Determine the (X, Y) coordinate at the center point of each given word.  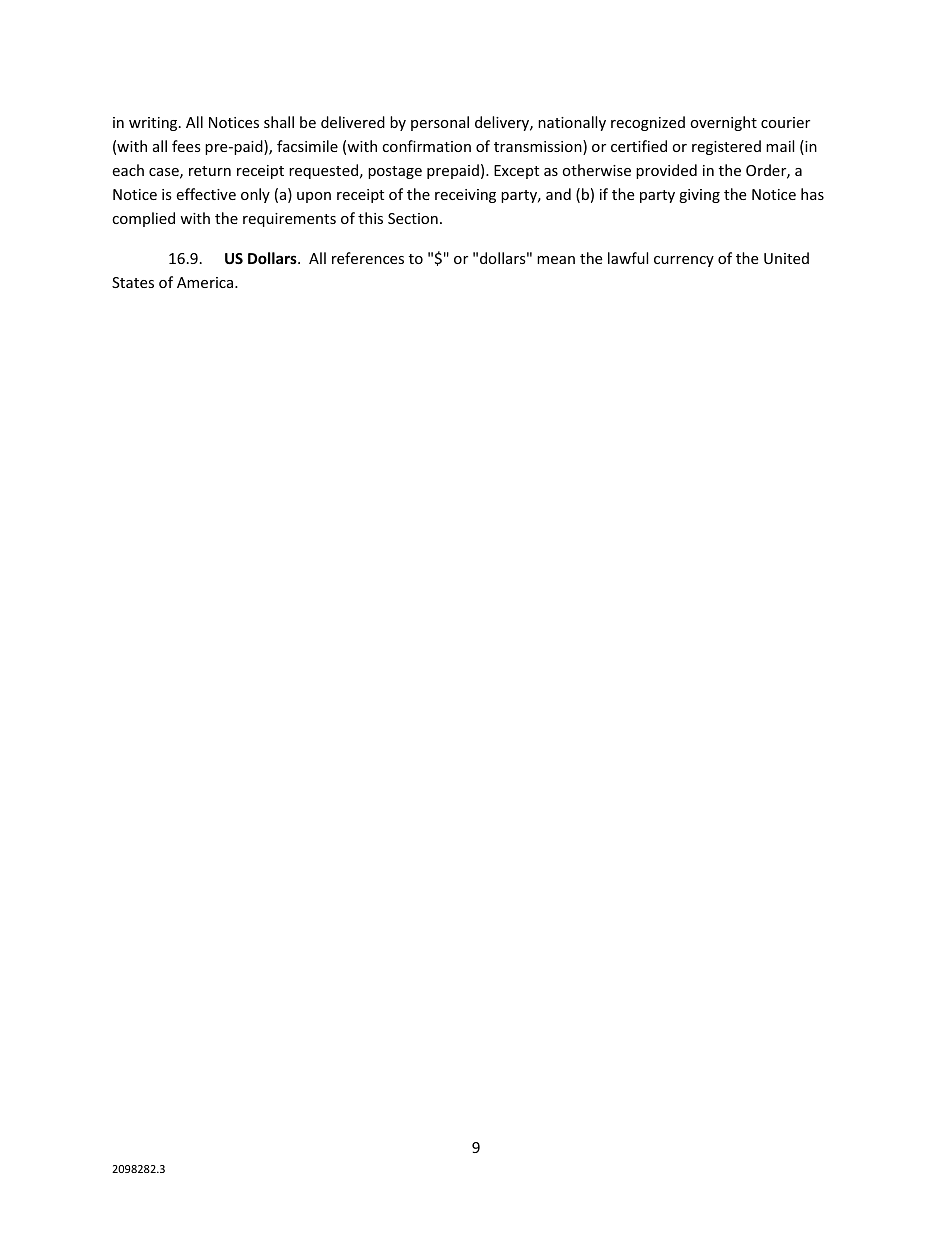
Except (516, 172)
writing (154, 124)
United (786, 258)
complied (143, 219)
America (205, 282)
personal (440, 123)
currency (684, 261)
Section (413, 218)
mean (556, 260)
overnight (723, 123)
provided (666, 171)
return (210, 171)
